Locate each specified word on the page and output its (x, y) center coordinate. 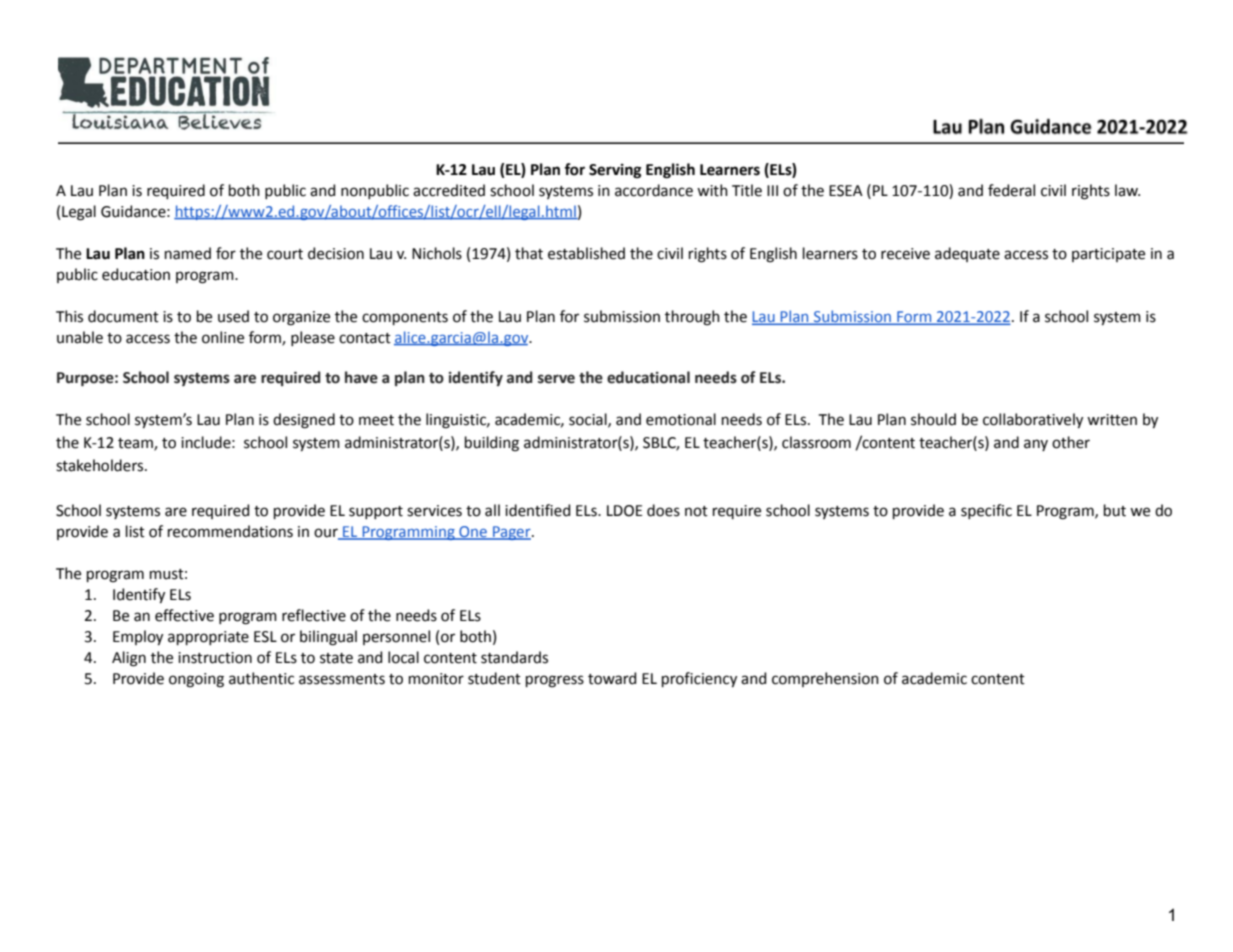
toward (612, 678)
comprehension (825, 679)
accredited (449, 190)
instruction (215, 658)
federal (1011, 190)
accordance (654, 190)
